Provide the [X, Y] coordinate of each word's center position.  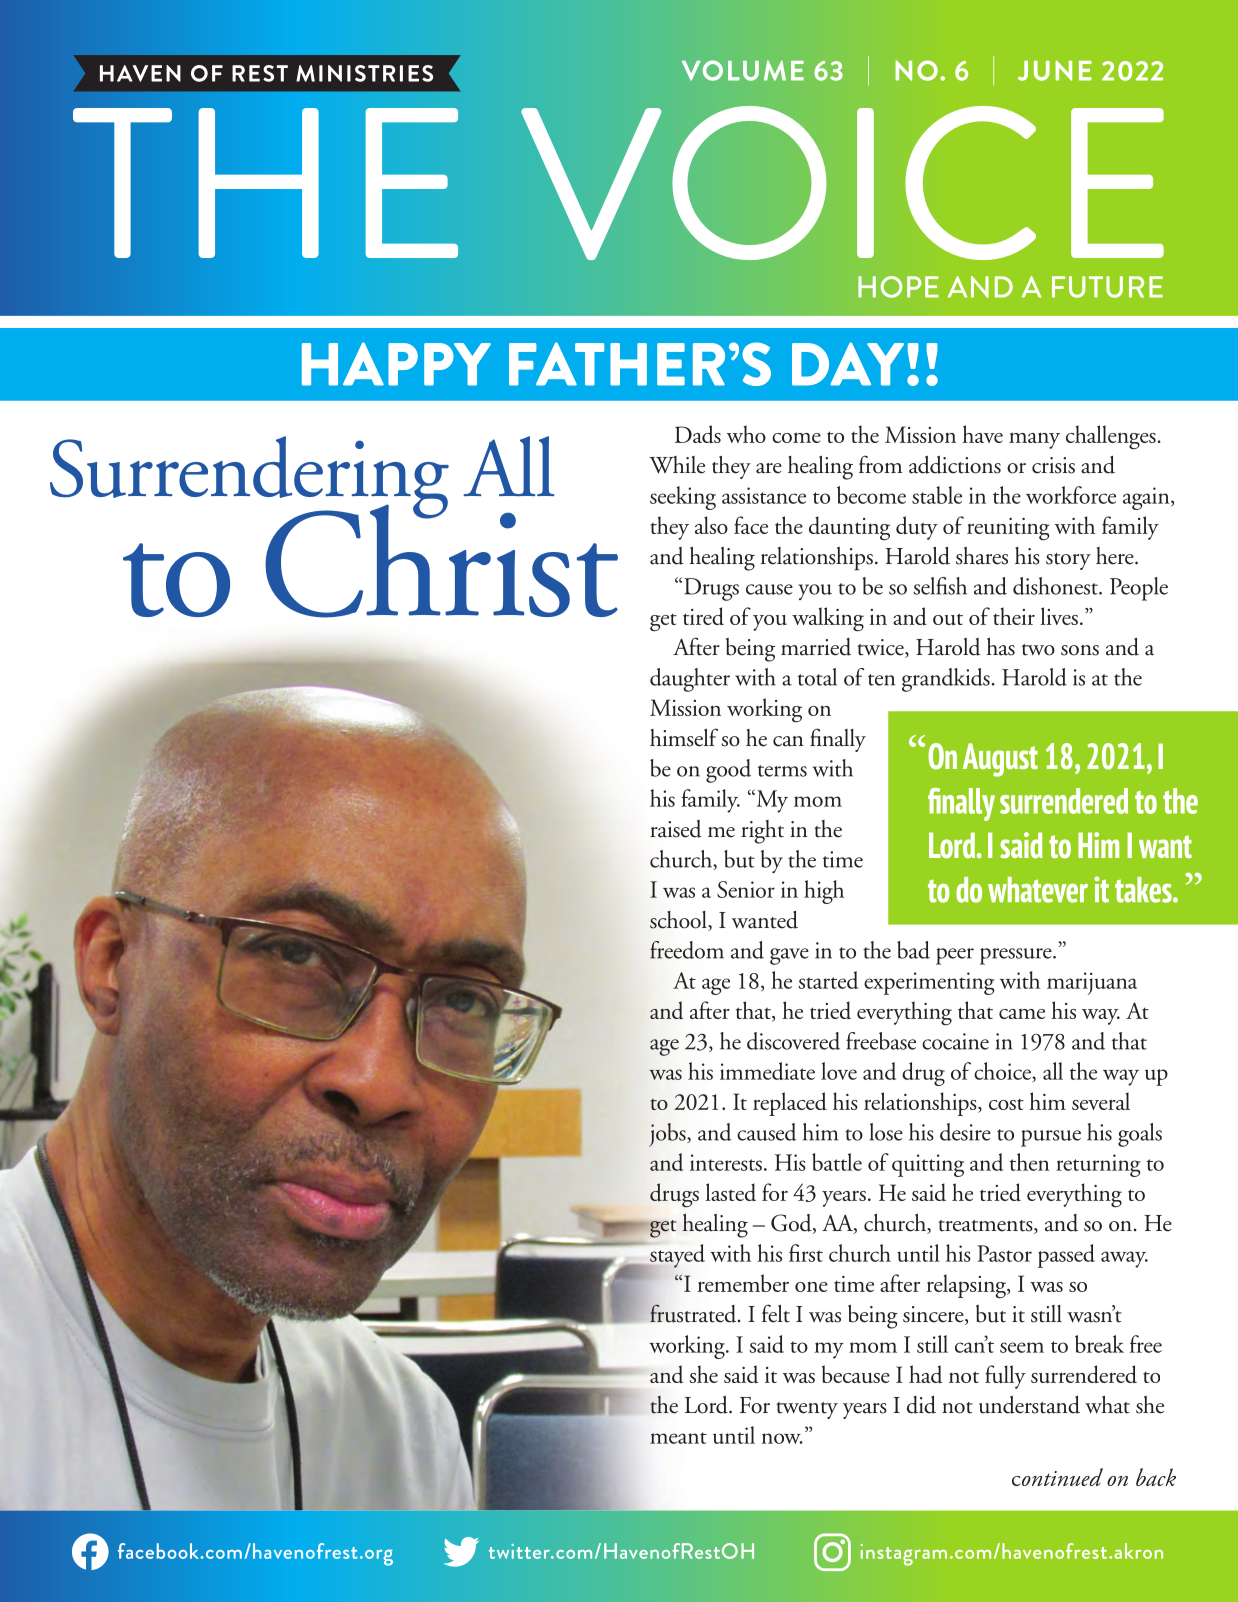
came [1022, 1014]
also [711, 525]
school [679, 921]
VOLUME [743, 70]
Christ [441, 560]
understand [1029, 1405]
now [782, 1438]
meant [678, 1438]
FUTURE [1107, 287]
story [1068, 561]
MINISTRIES [364, 73]
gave [789, 956]
